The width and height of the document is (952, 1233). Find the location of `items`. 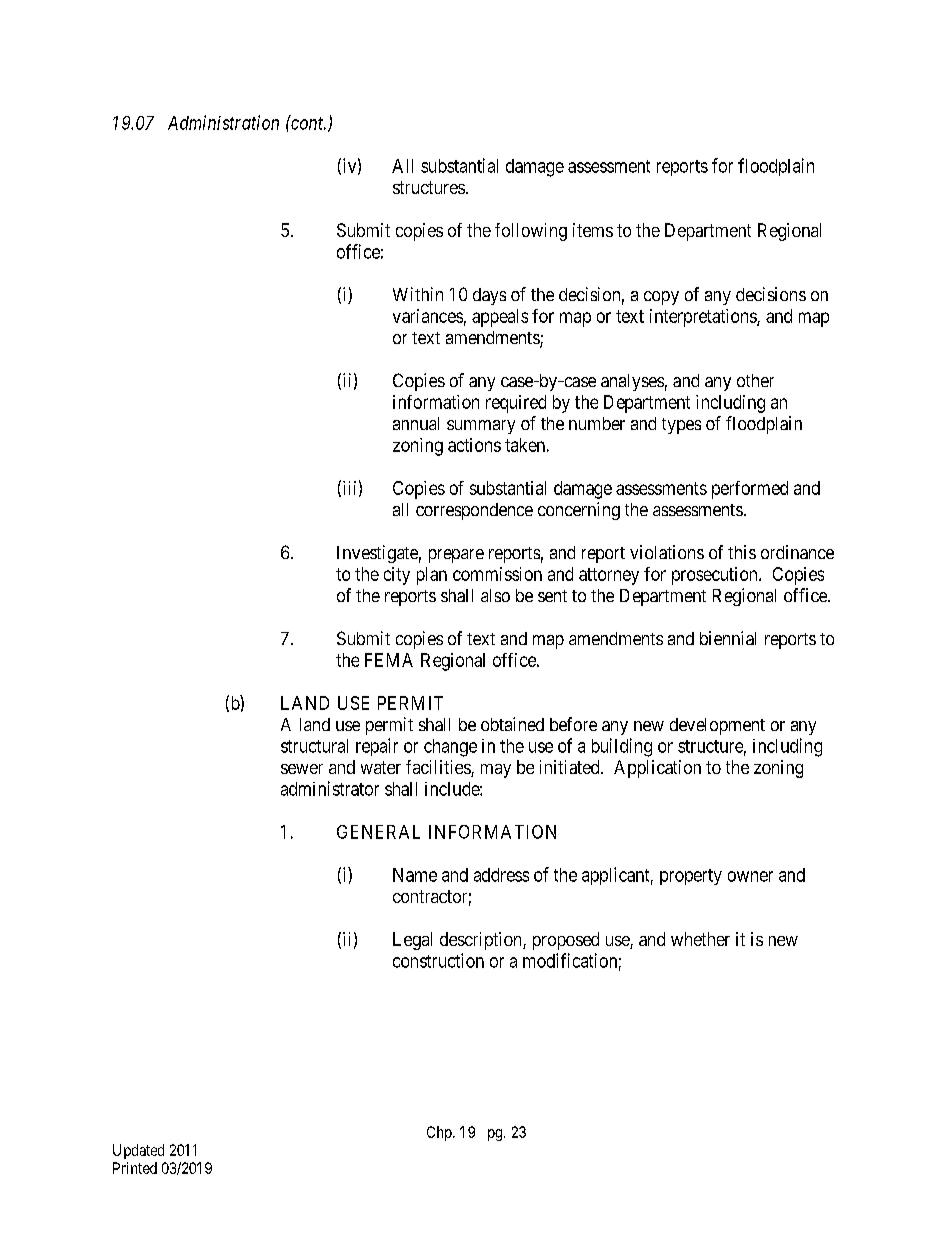

items is located at coordinates (593, 230).
